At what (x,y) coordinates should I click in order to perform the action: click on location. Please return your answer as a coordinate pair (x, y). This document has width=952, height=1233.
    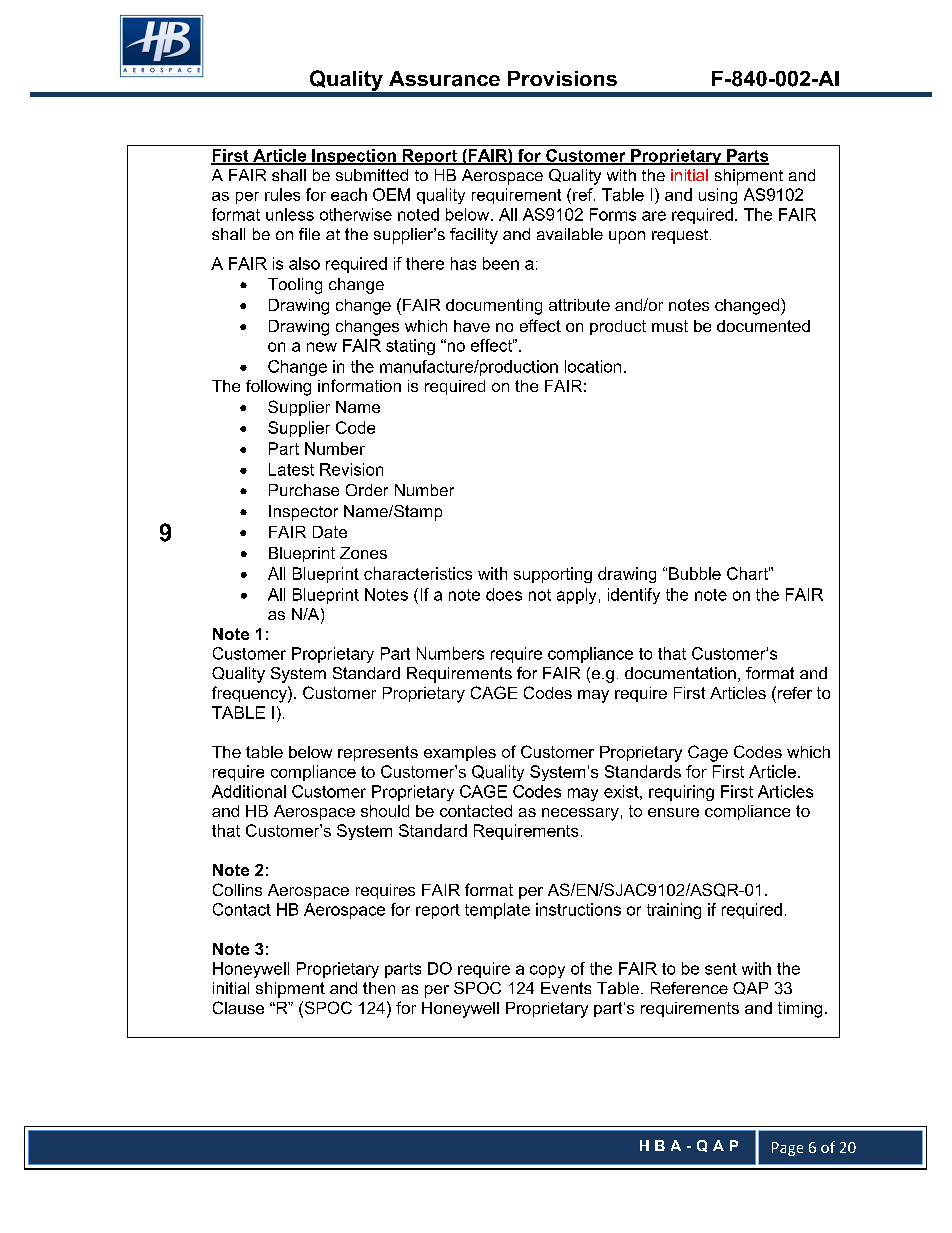
    Looking at the image, I should click on (593, 366).
